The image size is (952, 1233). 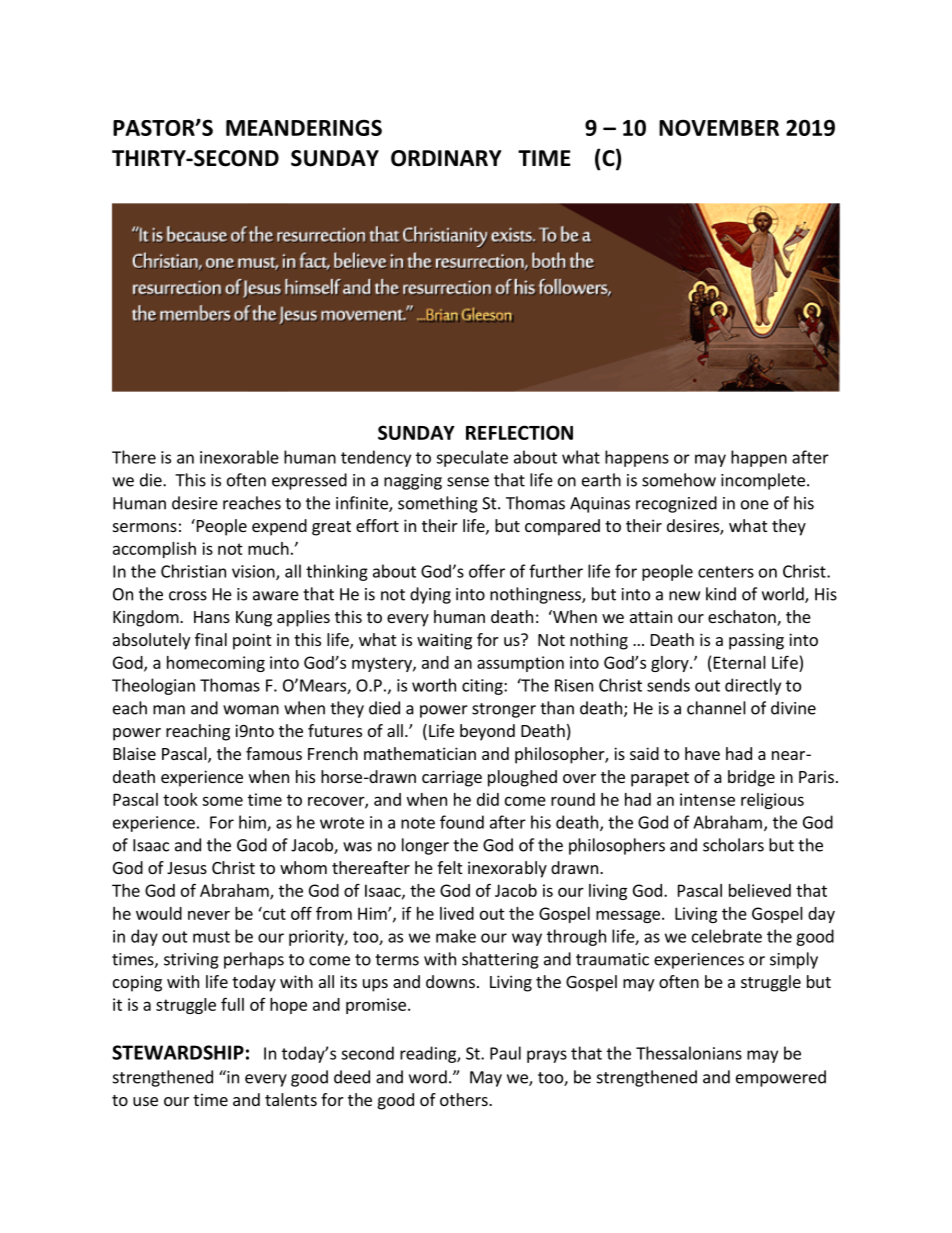 I want to click on NOVEMBER, so click(x=719, y=128).
